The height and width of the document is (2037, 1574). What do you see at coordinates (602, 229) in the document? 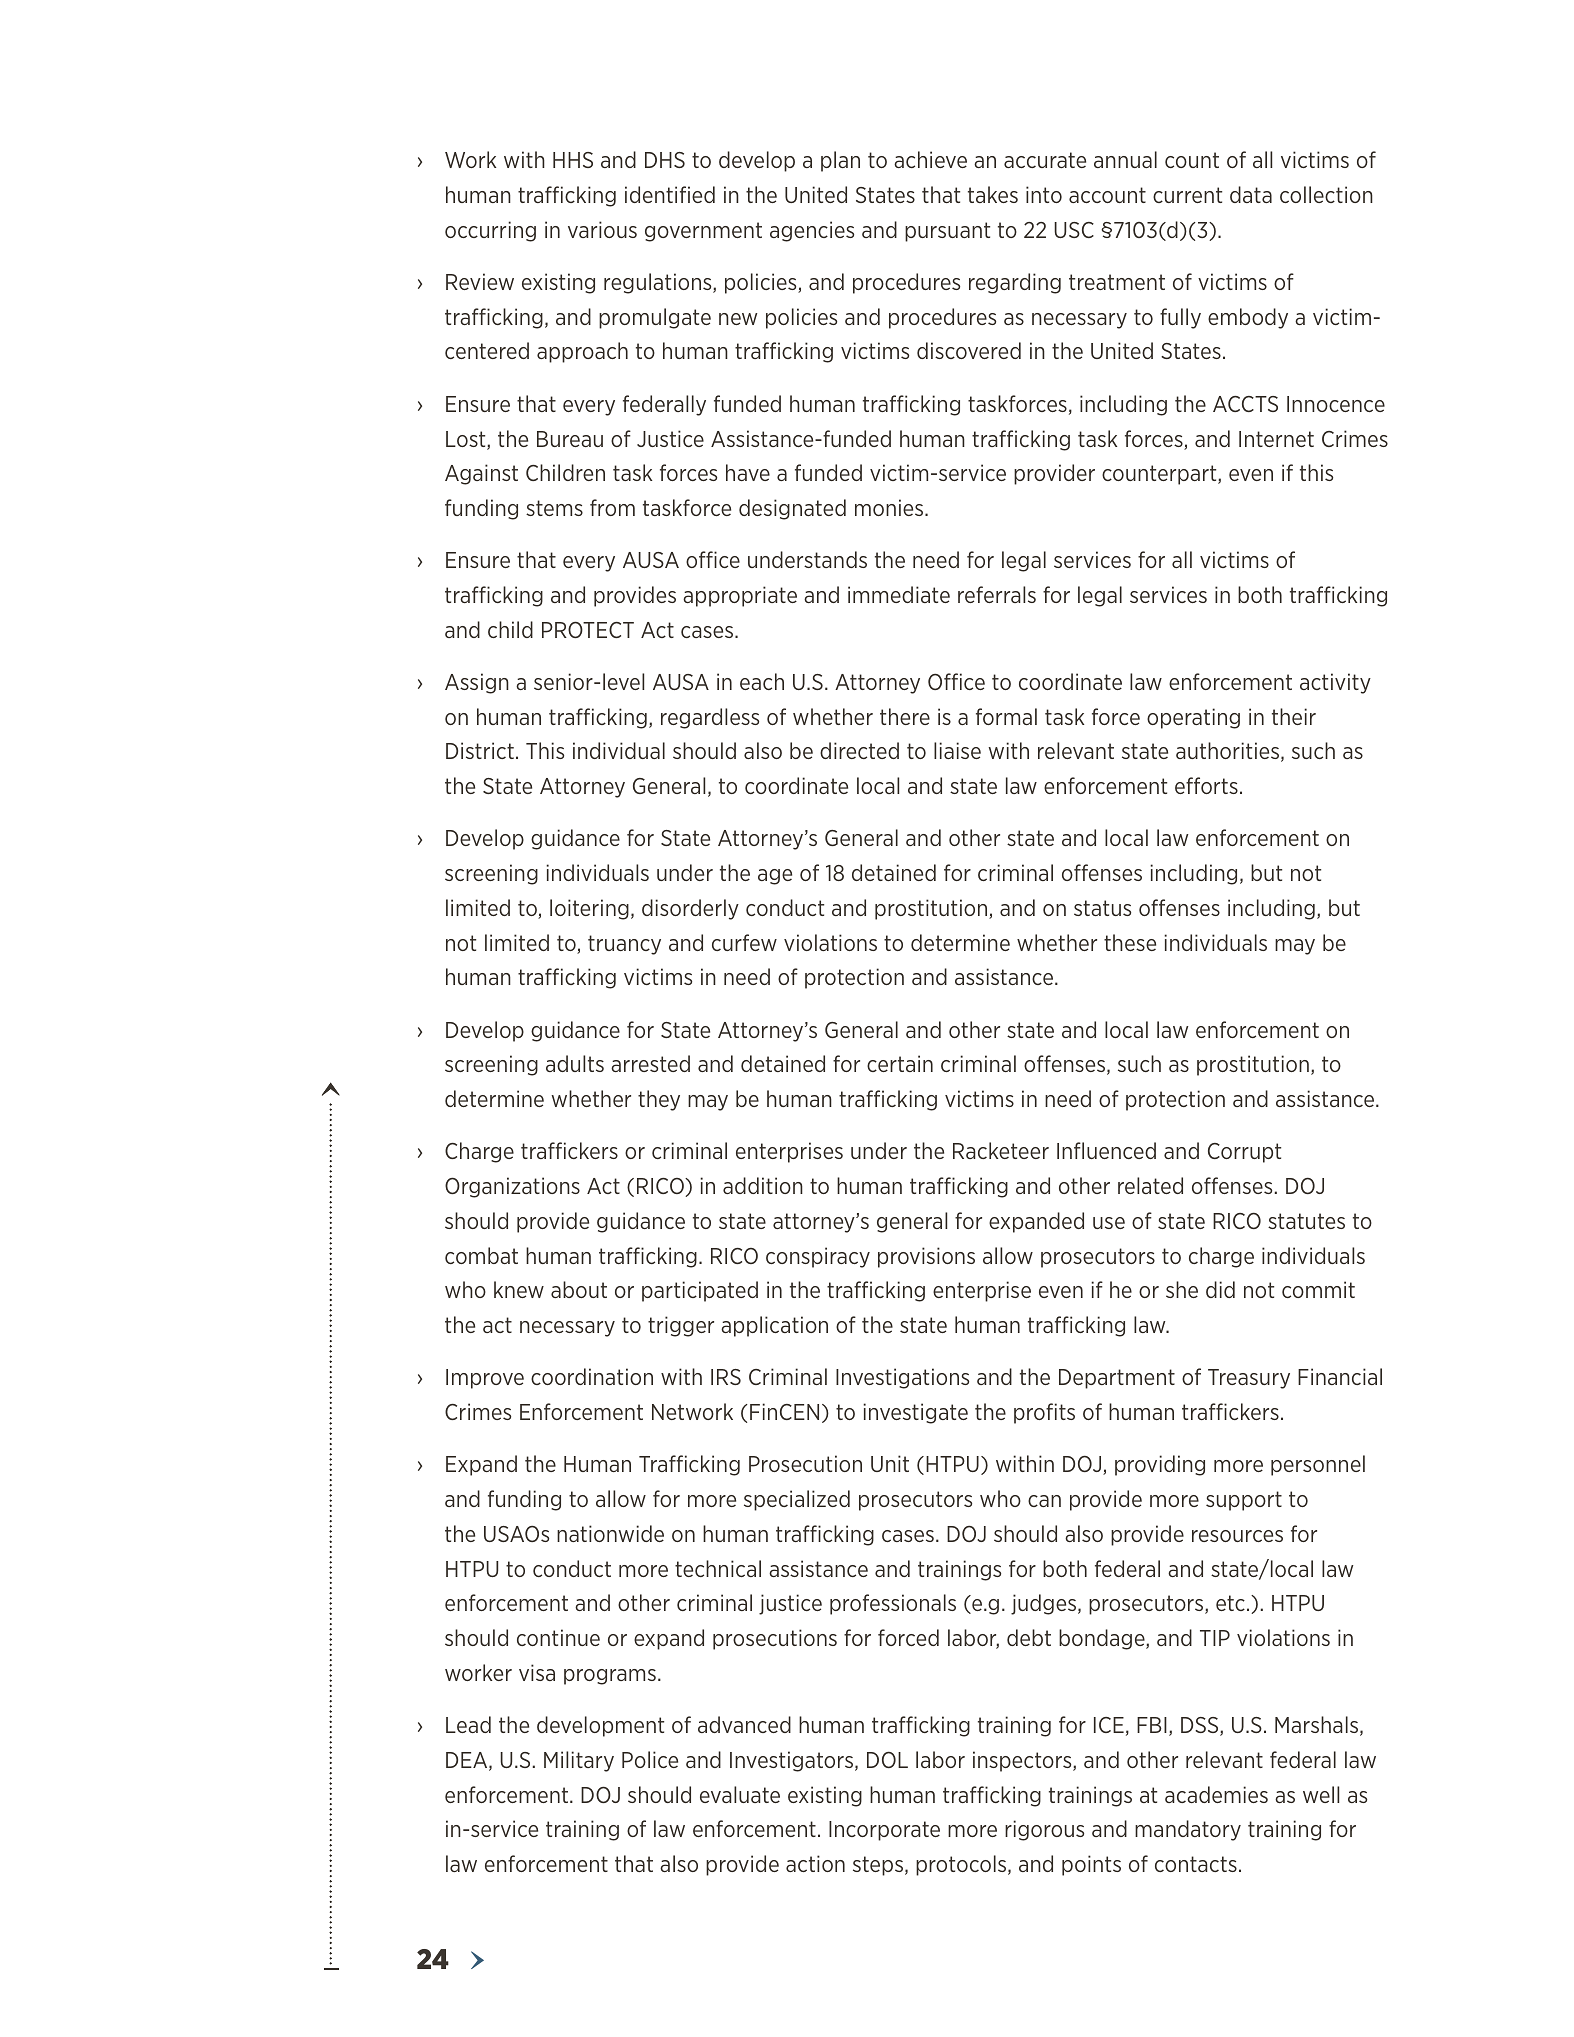
I see `various` at bounding box center [602, 229].
